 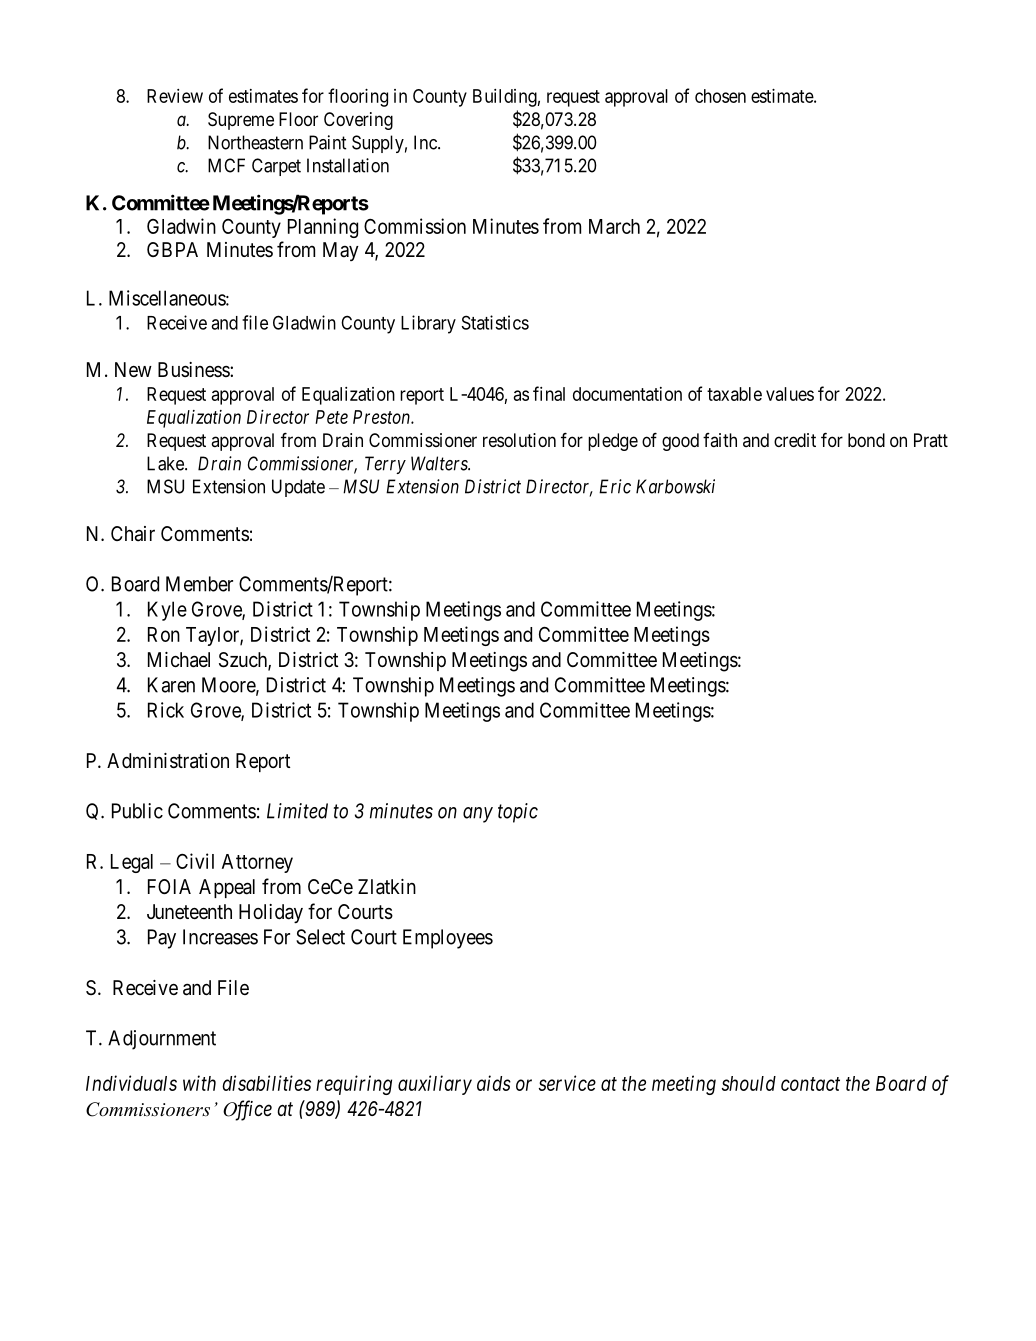 What do you see at coordinates (866, 440) in the image?
I see `bond` at bounding box center [866, 440].
